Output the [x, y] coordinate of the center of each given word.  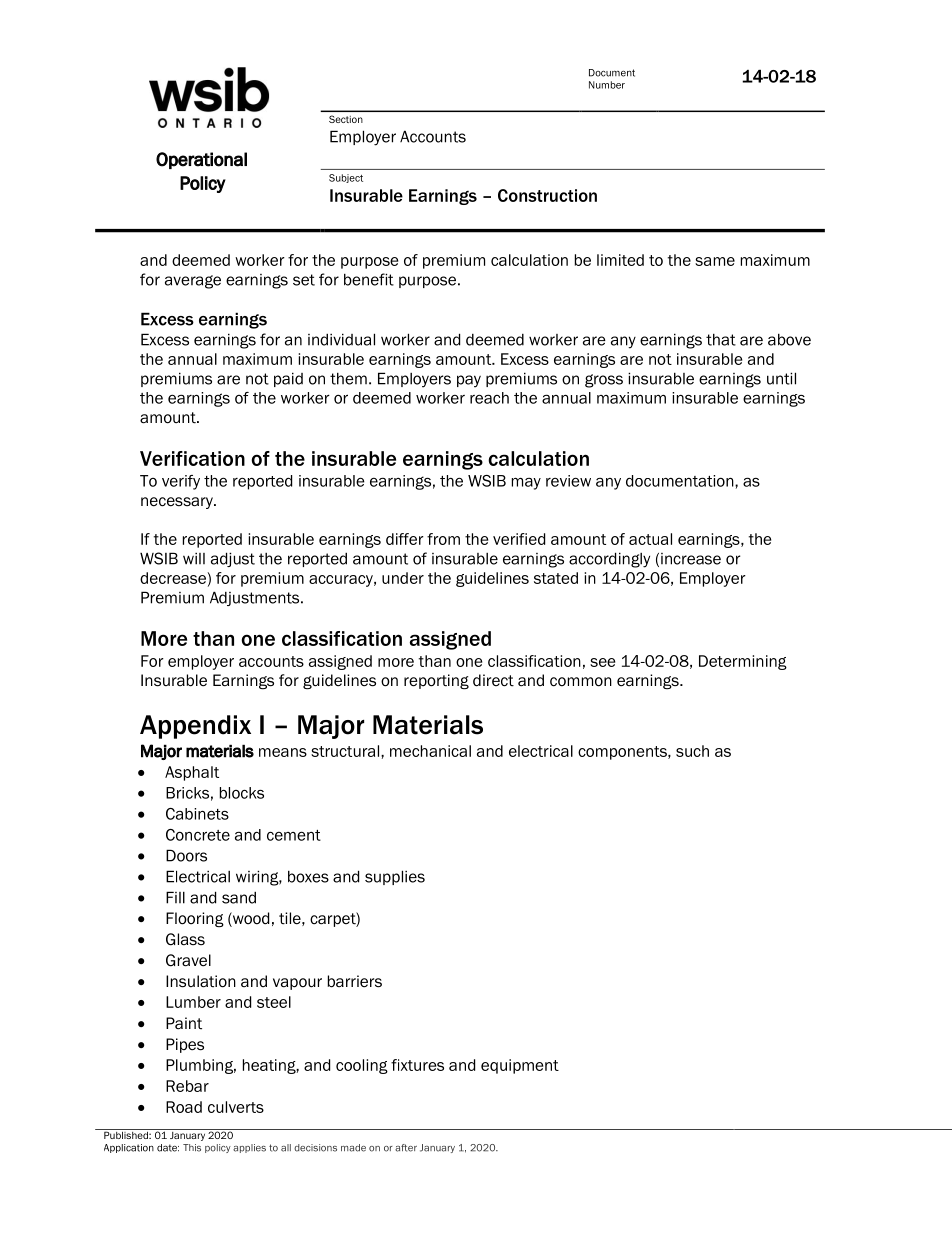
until [781, 378]
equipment [520, 1066]
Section [346, 119]
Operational [201, 160]
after [406, 1148]
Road [184, 1107]
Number [607, 85]
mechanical [430, 751]
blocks [242, 793]
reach [489, 398]
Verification [192, 458]
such [692, 751]
